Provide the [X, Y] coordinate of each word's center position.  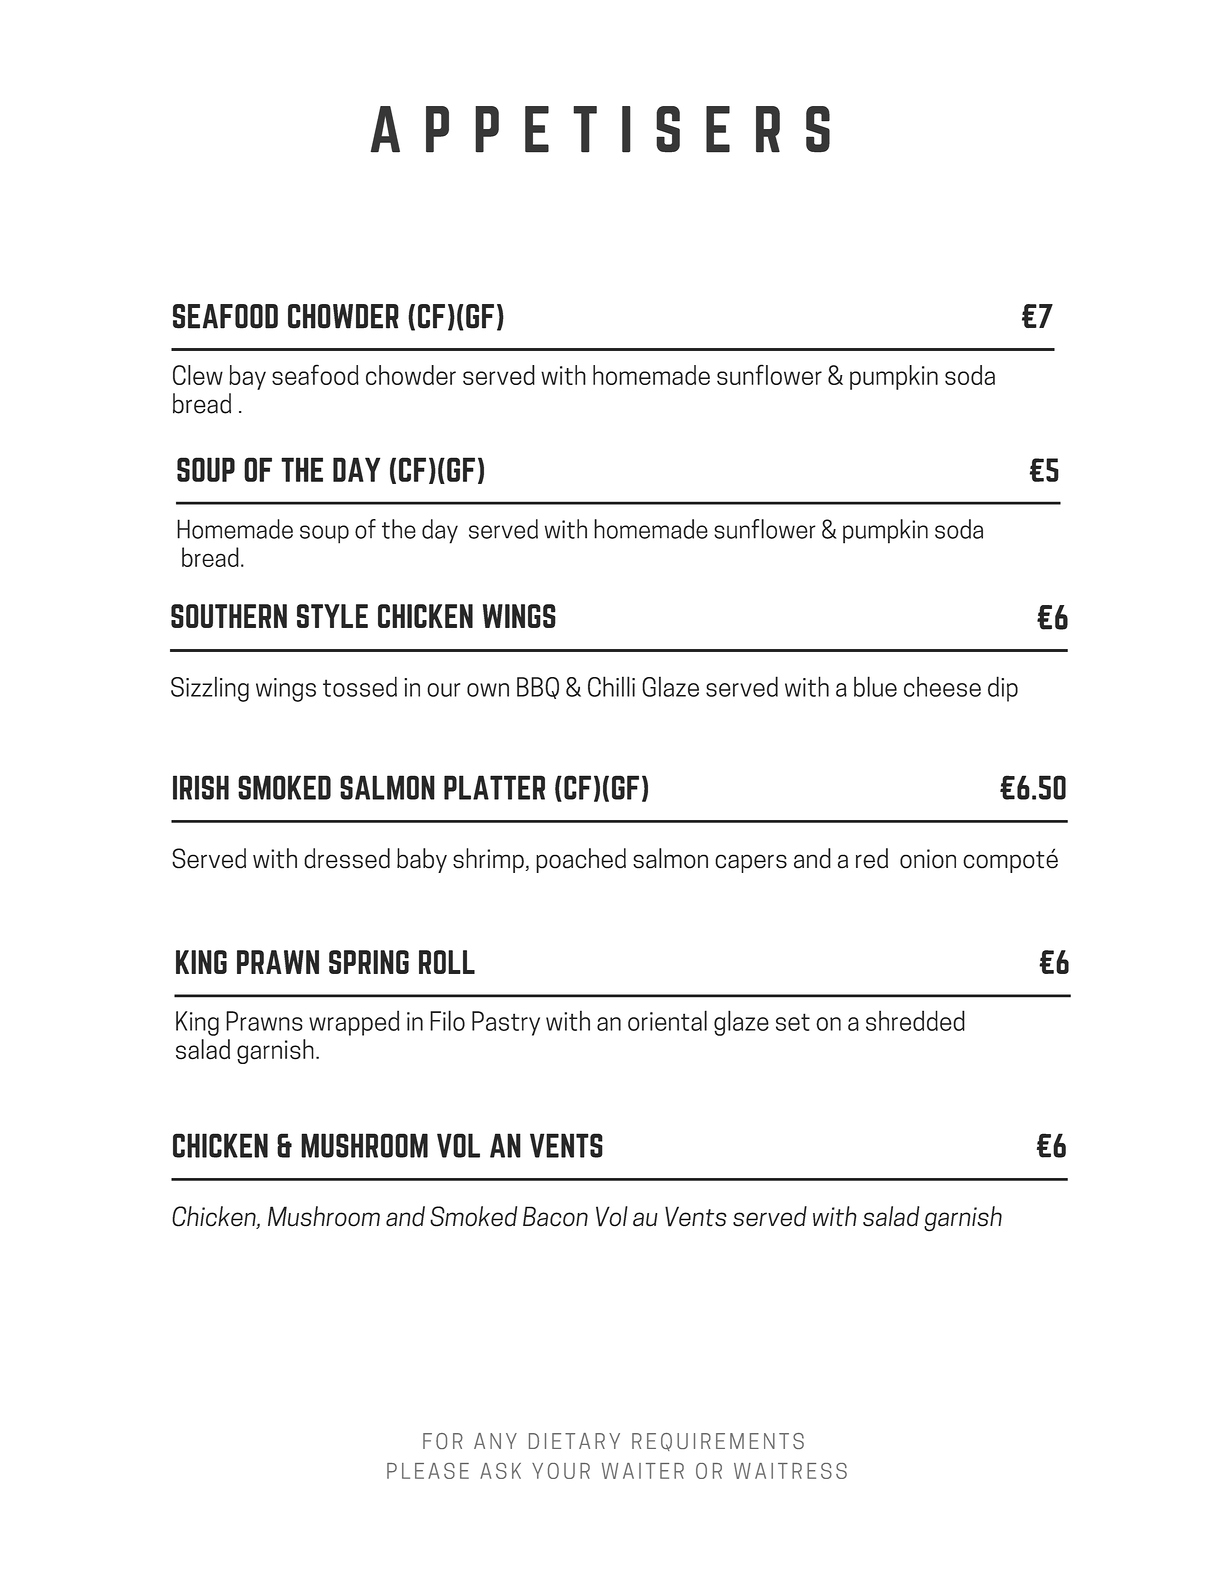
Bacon [555, 1216]
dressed [347, 858]
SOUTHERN [229, 616]
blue [875, 686]
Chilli [611, 686]
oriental [667, 1020]
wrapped [354, 1023]
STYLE [332, 616]
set [793, 1022]
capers [751, 863]
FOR [443, 1441]
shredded [915, 1020]
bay [247, 377]
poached [581, 860]
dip [1003, 689]
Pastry [506, 1023]
